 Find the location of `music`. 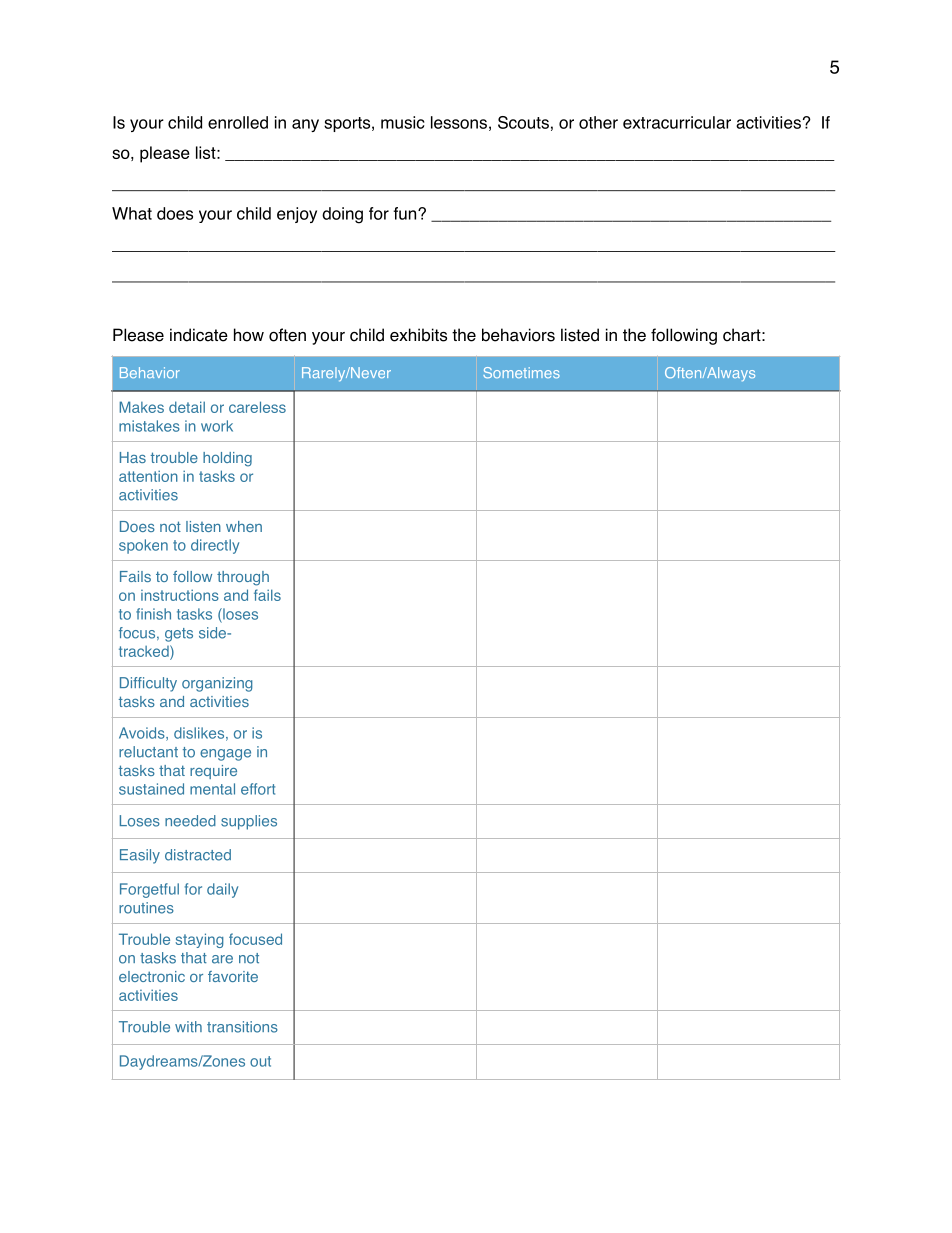

music is located at coordinates (403, 122).
